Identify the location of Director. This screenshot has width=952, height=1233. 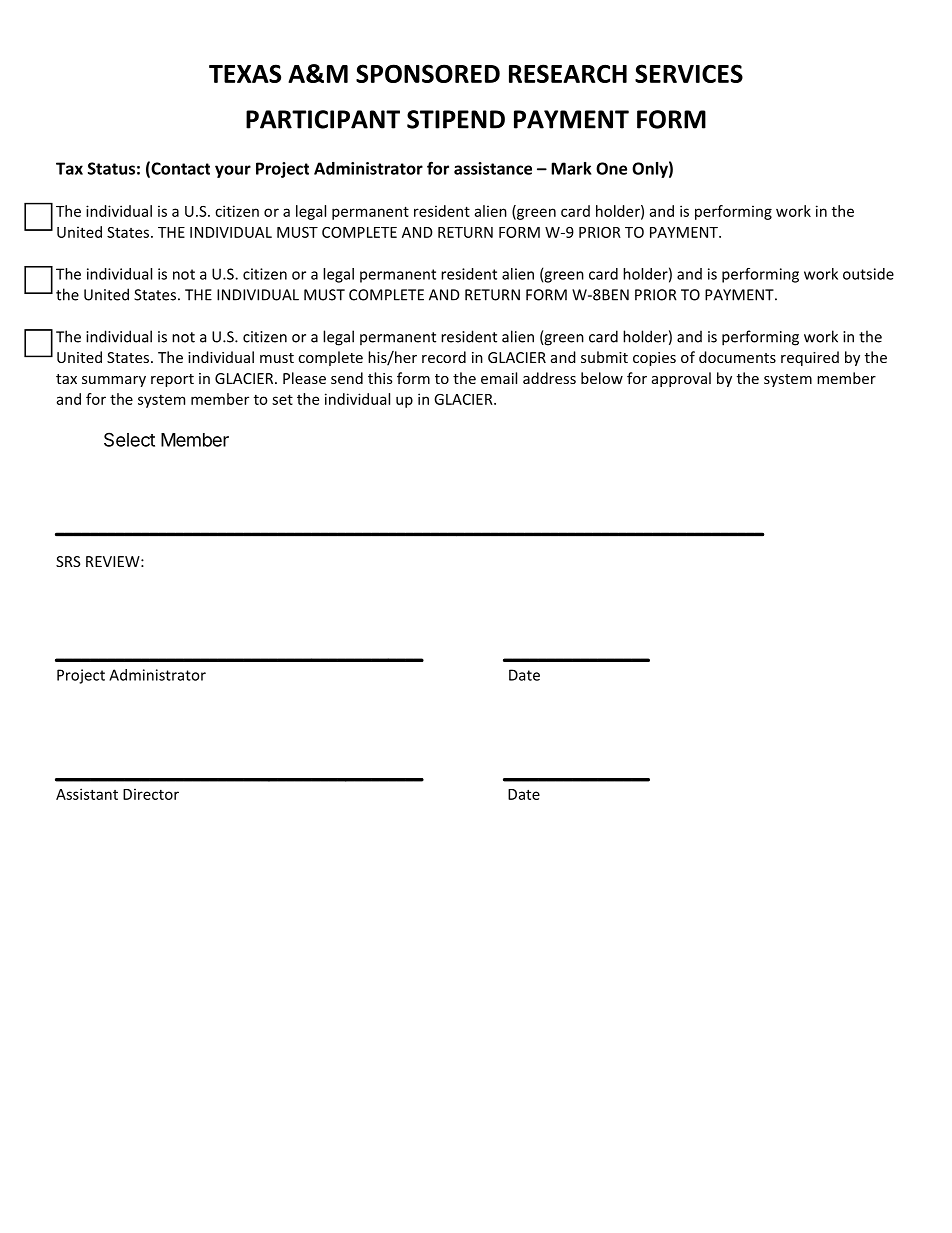
(151, 794).
